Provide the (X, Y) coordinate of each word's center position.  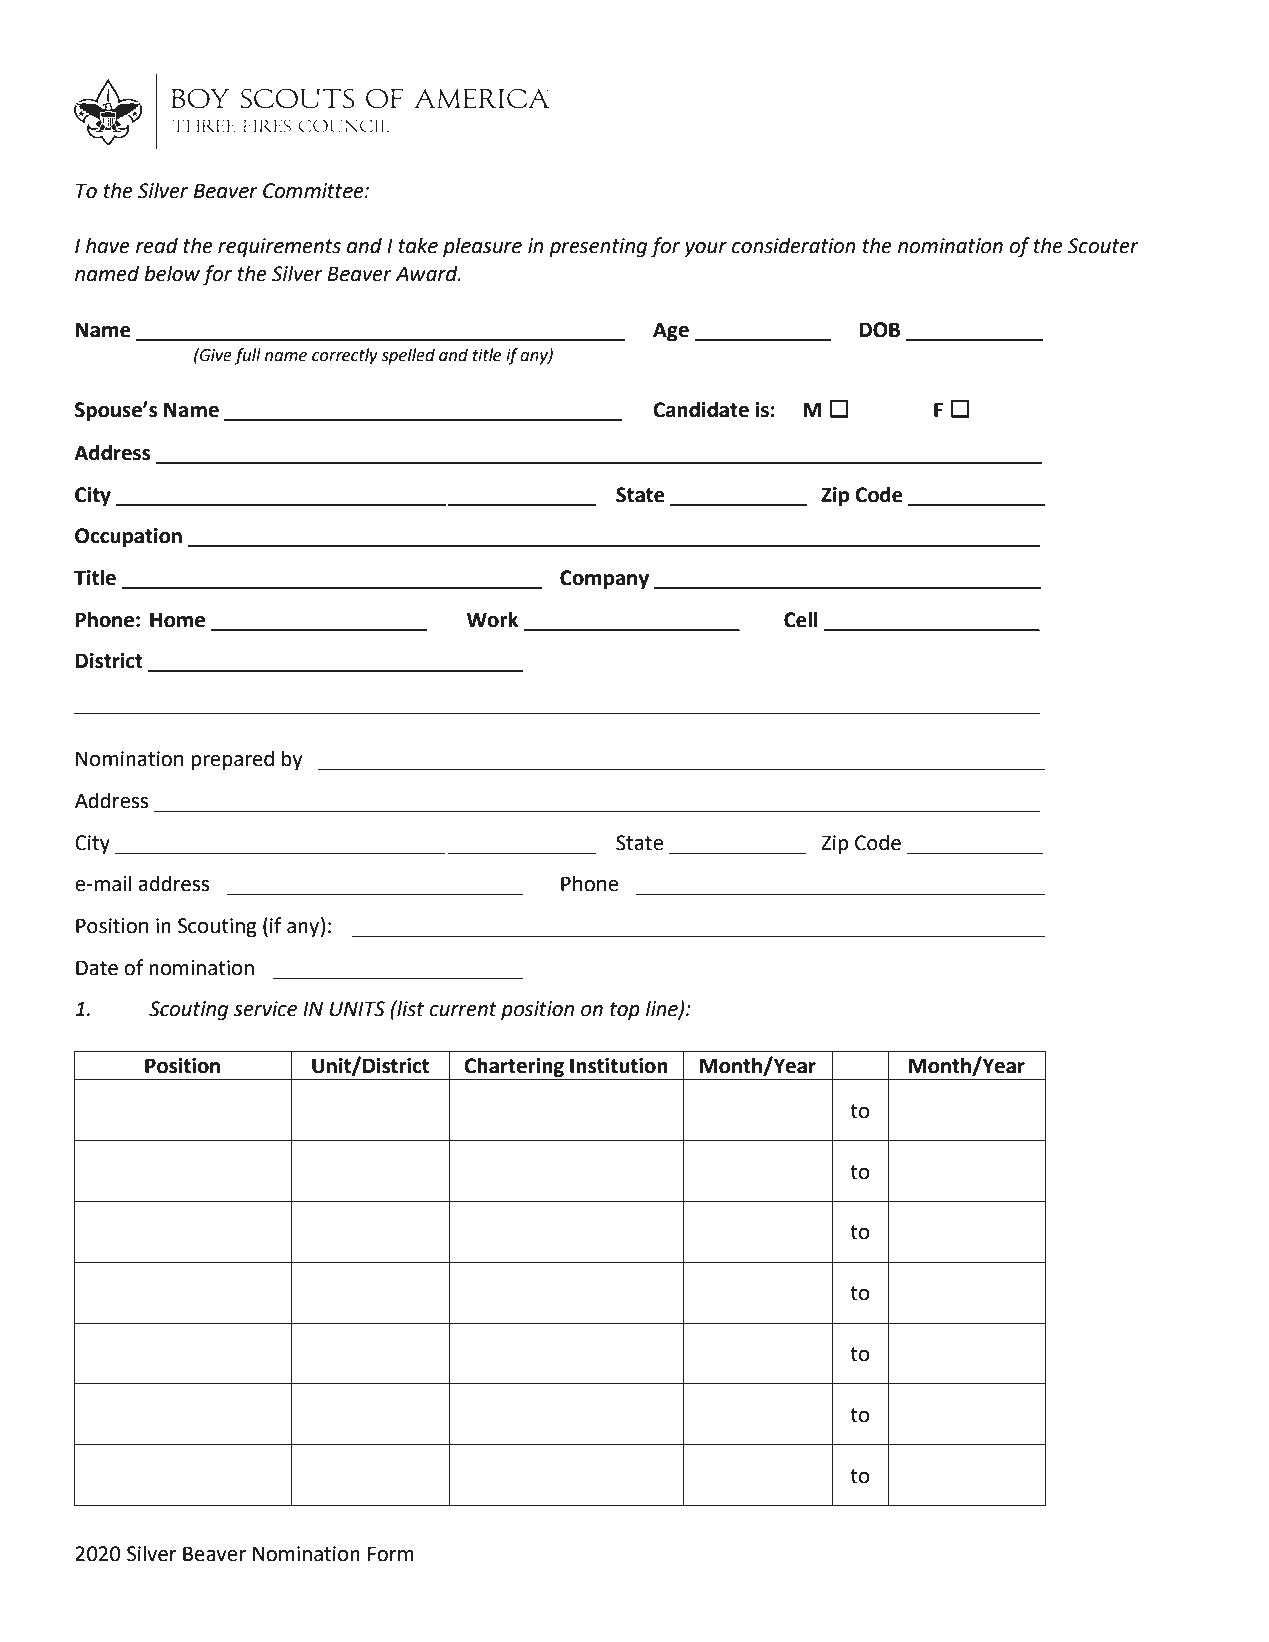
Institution (619, 1066)
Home (177, 620)
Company (604, 580)
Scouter (1103, 246)
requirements (279, 248)
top (625, 1011)
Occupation (128, 538)
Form (391, 1554)
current (463, 1009)
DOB (879, 330)
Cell (801, 619)
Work (492, 619)
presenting (598, 248)
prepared (232, 760)
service (265, 1009)
